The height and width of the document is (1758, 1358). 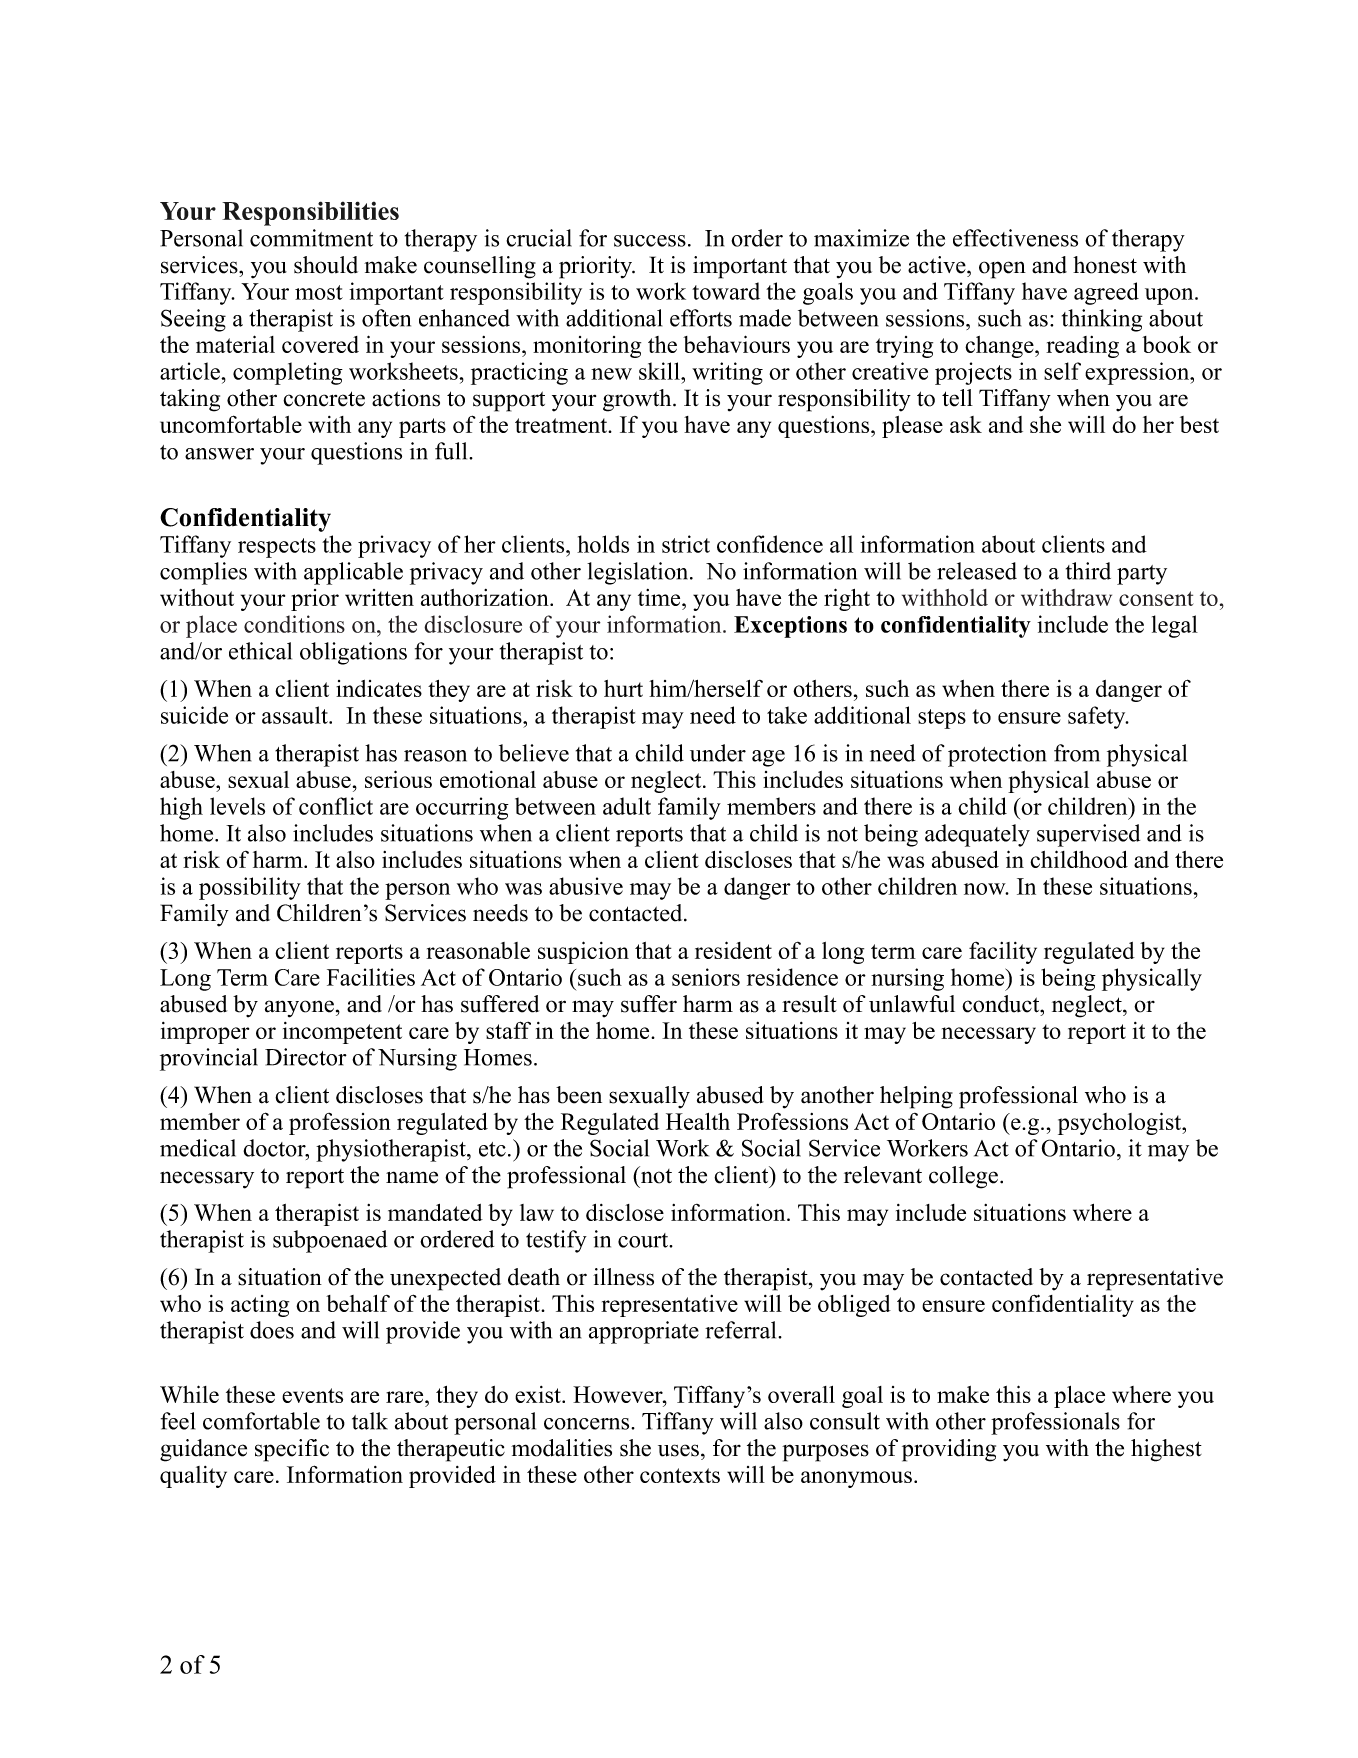 I want to click on seniors, so click(x=706, y=977).
